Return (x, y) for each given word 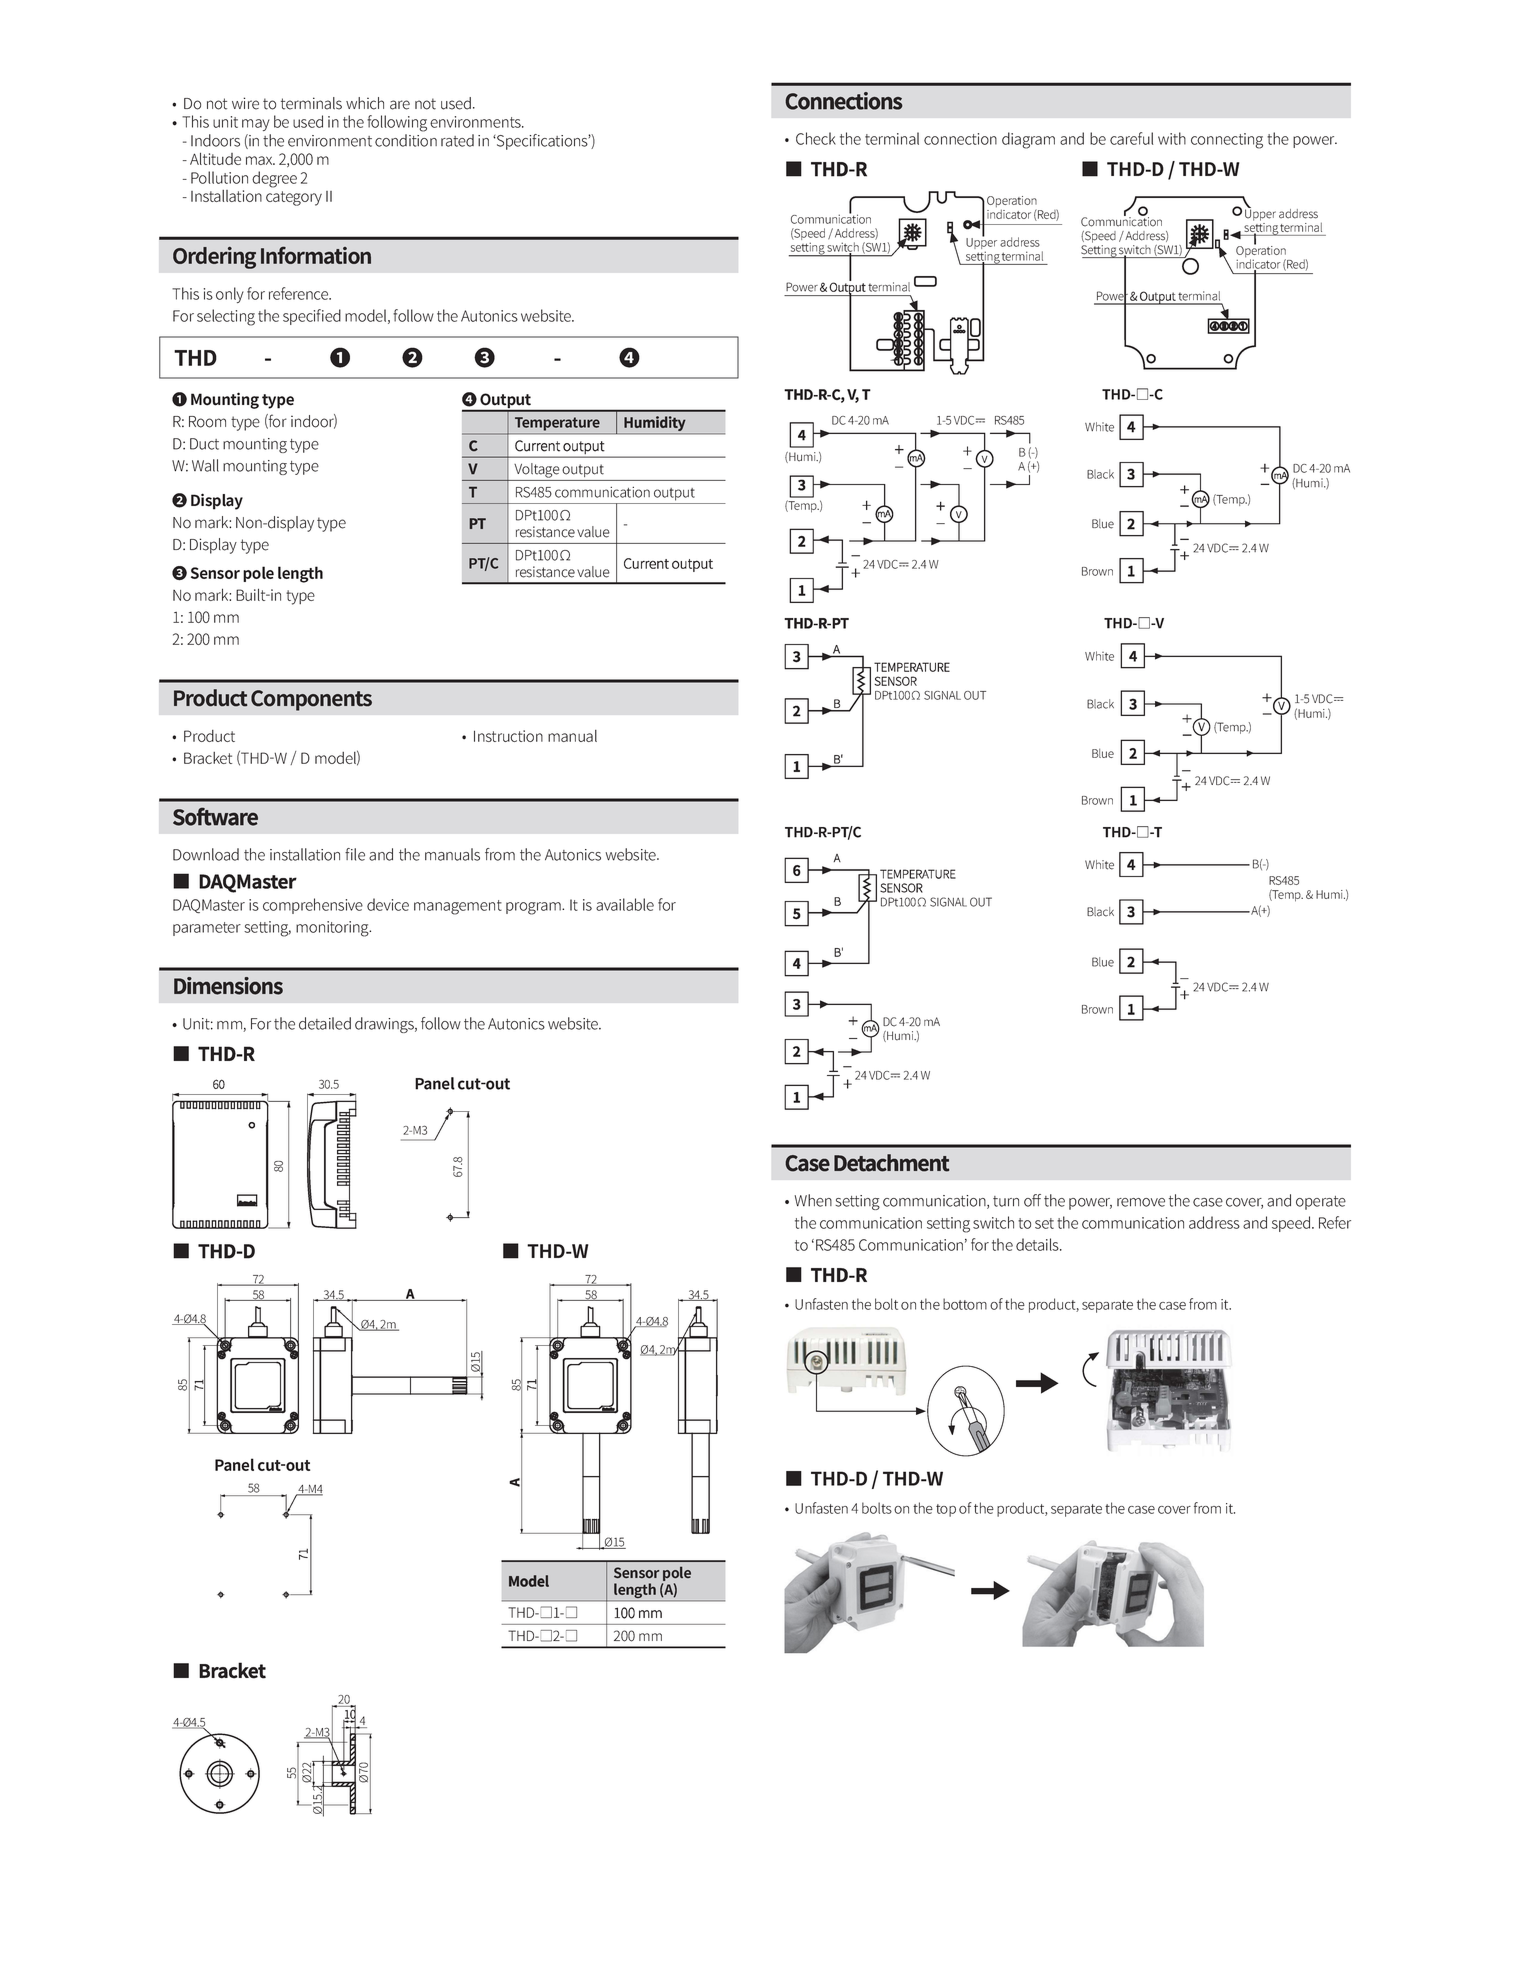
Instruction (508, 736)
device (388, 904)
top (946, 1510)
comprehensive (313, 906)
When (813, 1200)
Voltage (537, 470)
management (458, 907)
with (1172, 138)
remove (1141, 1202)
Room (207, 422)
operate (1321, 1203)
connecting (1227, 141)
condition (406, 140)
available (625, 904)
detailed (325, 1023)
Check (816, 138)
